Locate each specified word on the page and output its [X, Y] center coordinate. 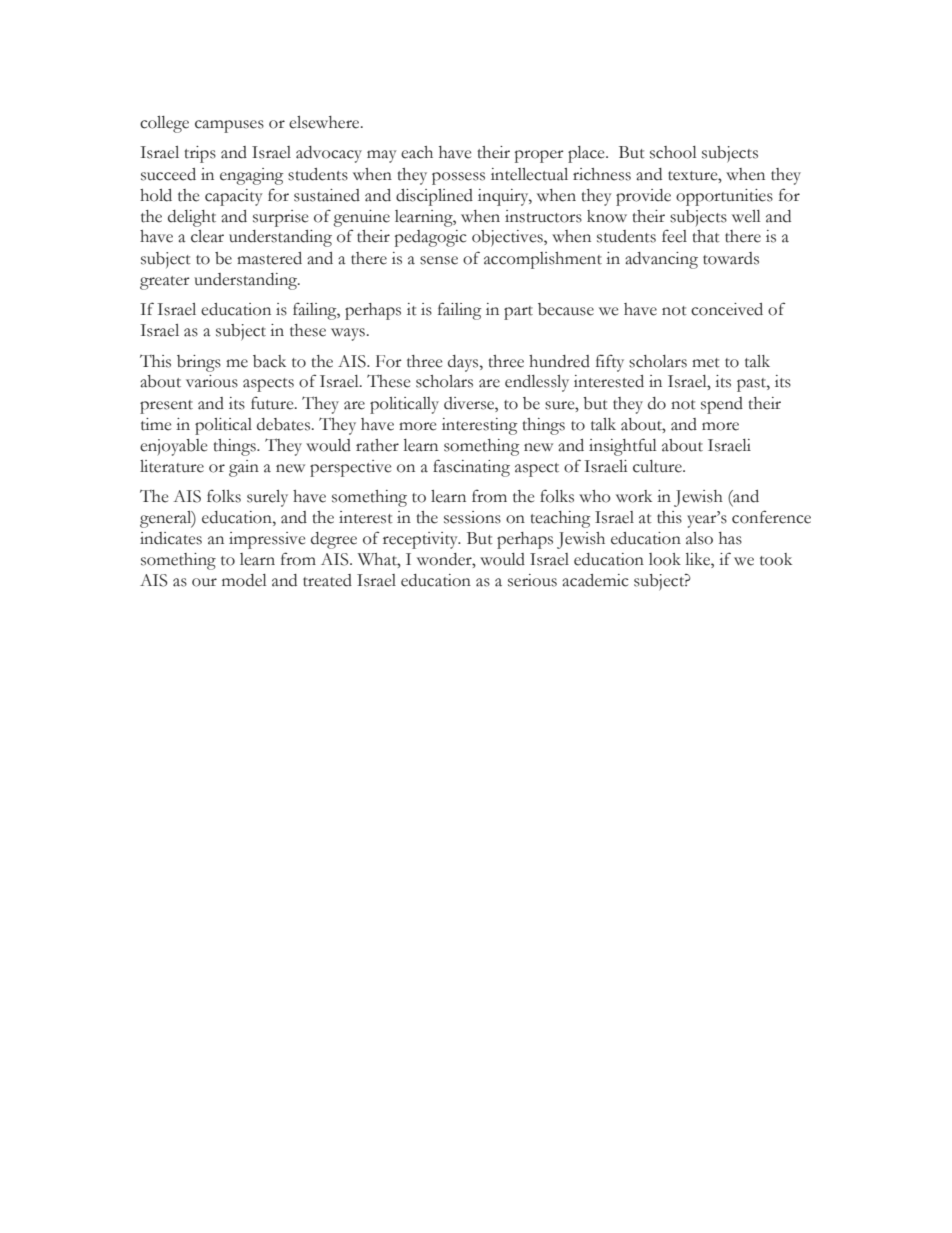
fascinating [471, 468]
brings [199, 363]
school [673, 152]
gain [244, 468]
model [244, 580]
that [706, 236]
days [464, 363]
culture [658, 466]
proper [539, 156]
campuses [229, 126]
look [665, 559]
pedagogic [431, 238]
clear [207, 236]
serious [532, 580]
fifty [610, 363]
